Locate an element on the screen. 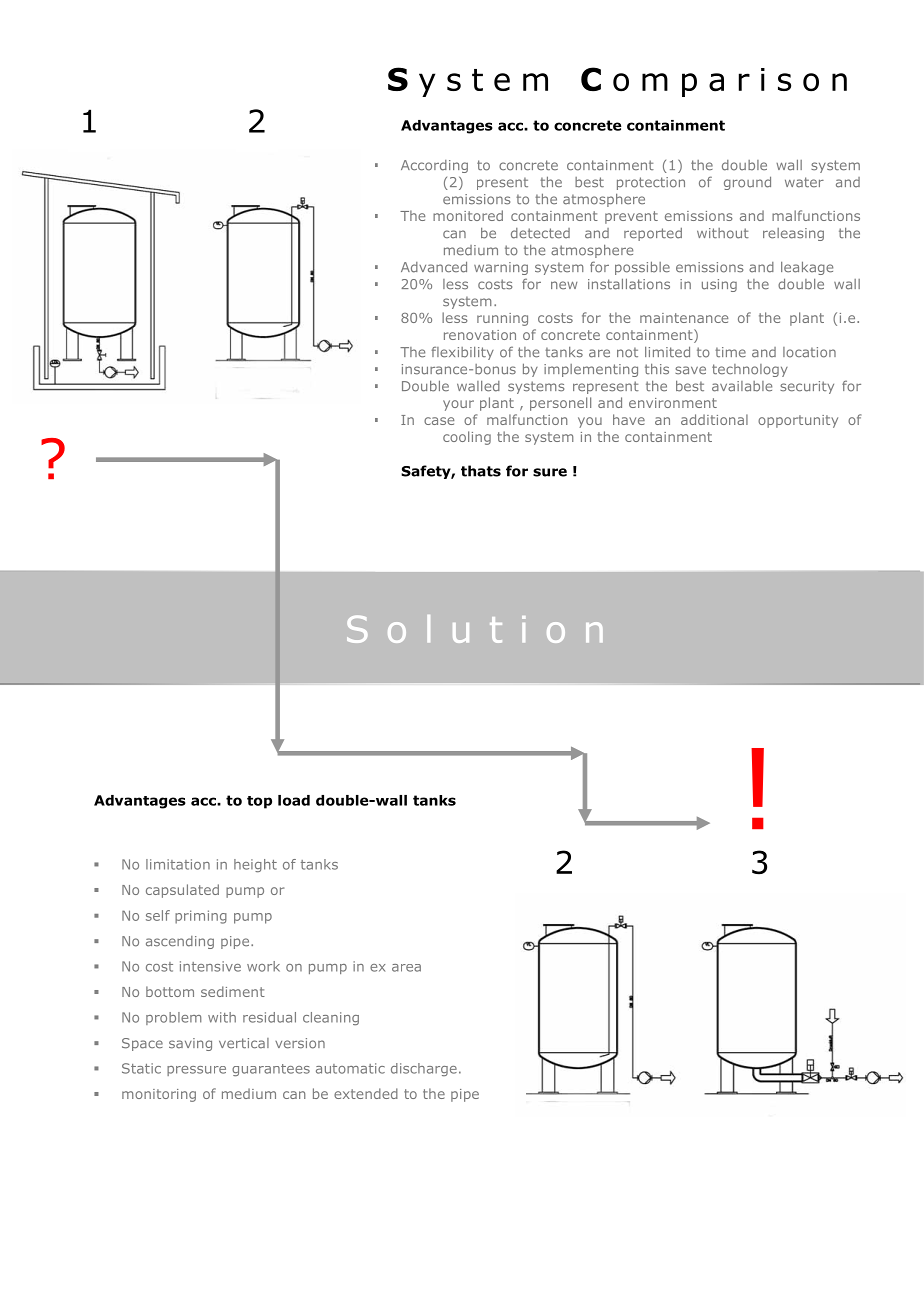  ground is located at coordinates (747, 183).
